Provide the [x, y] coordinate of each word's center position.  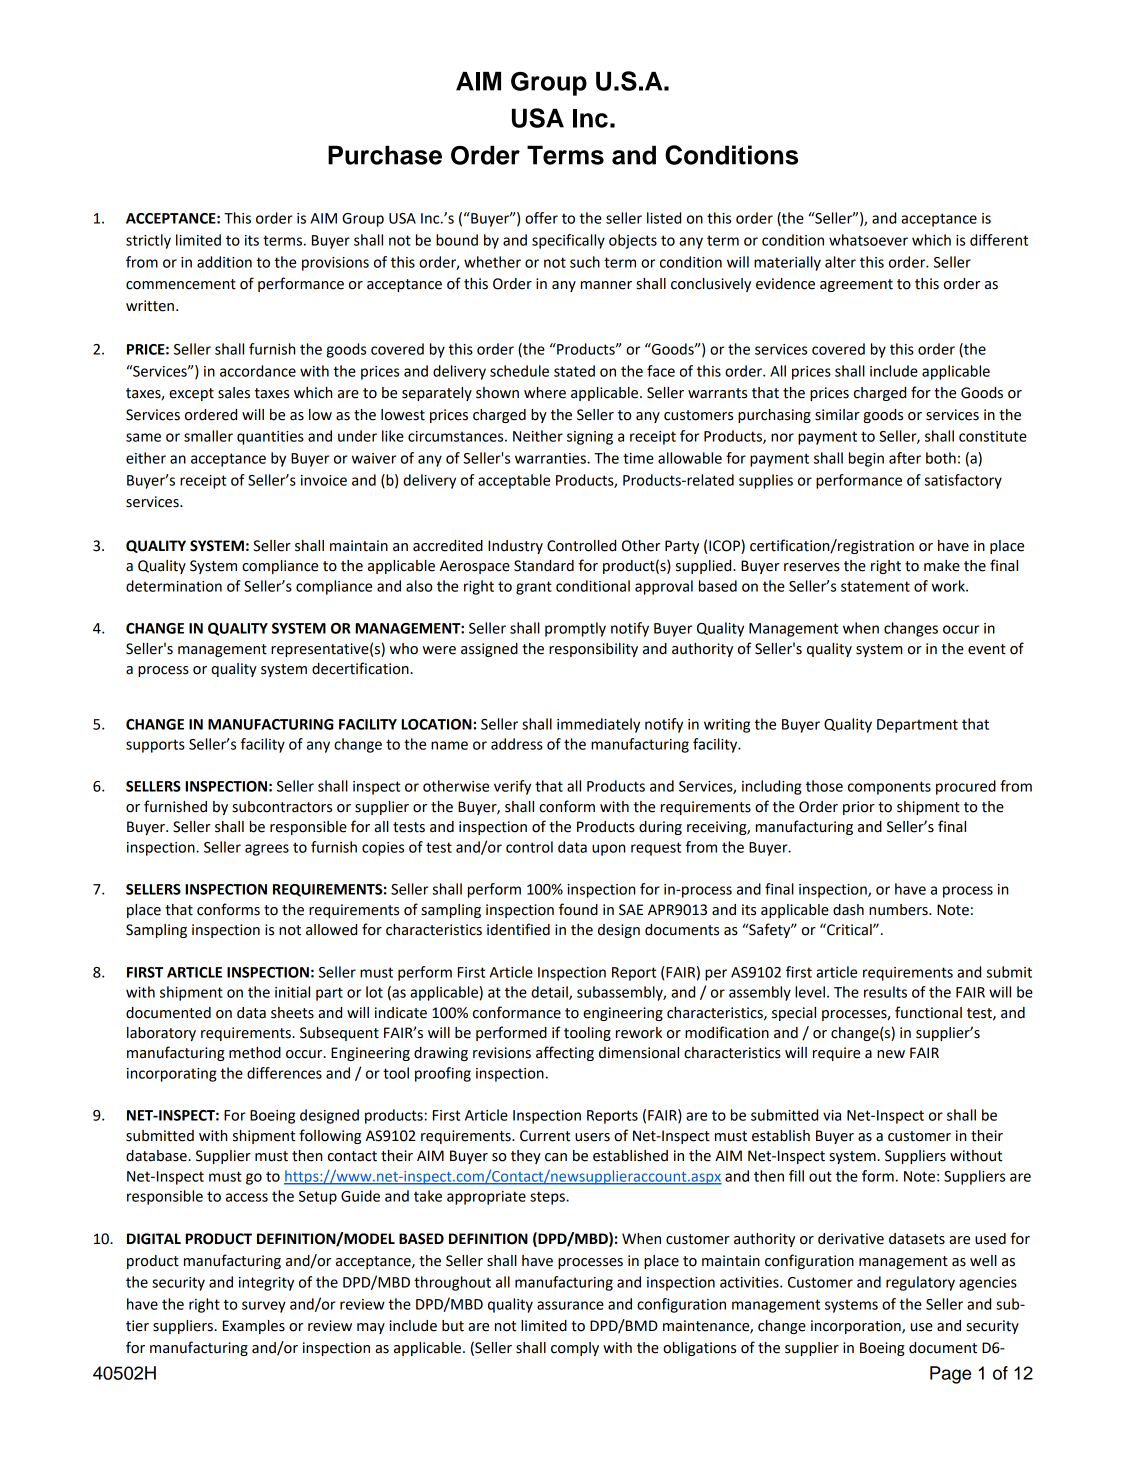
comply [575, 1349]
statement [875, 586]
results [885, 992]
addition [224, 262]
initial [292, 992]
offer [541, 218]
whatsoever [868, 240]
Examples [254, 1327]
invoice [324, 480]
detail [550, 993]
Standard [544, 566]
